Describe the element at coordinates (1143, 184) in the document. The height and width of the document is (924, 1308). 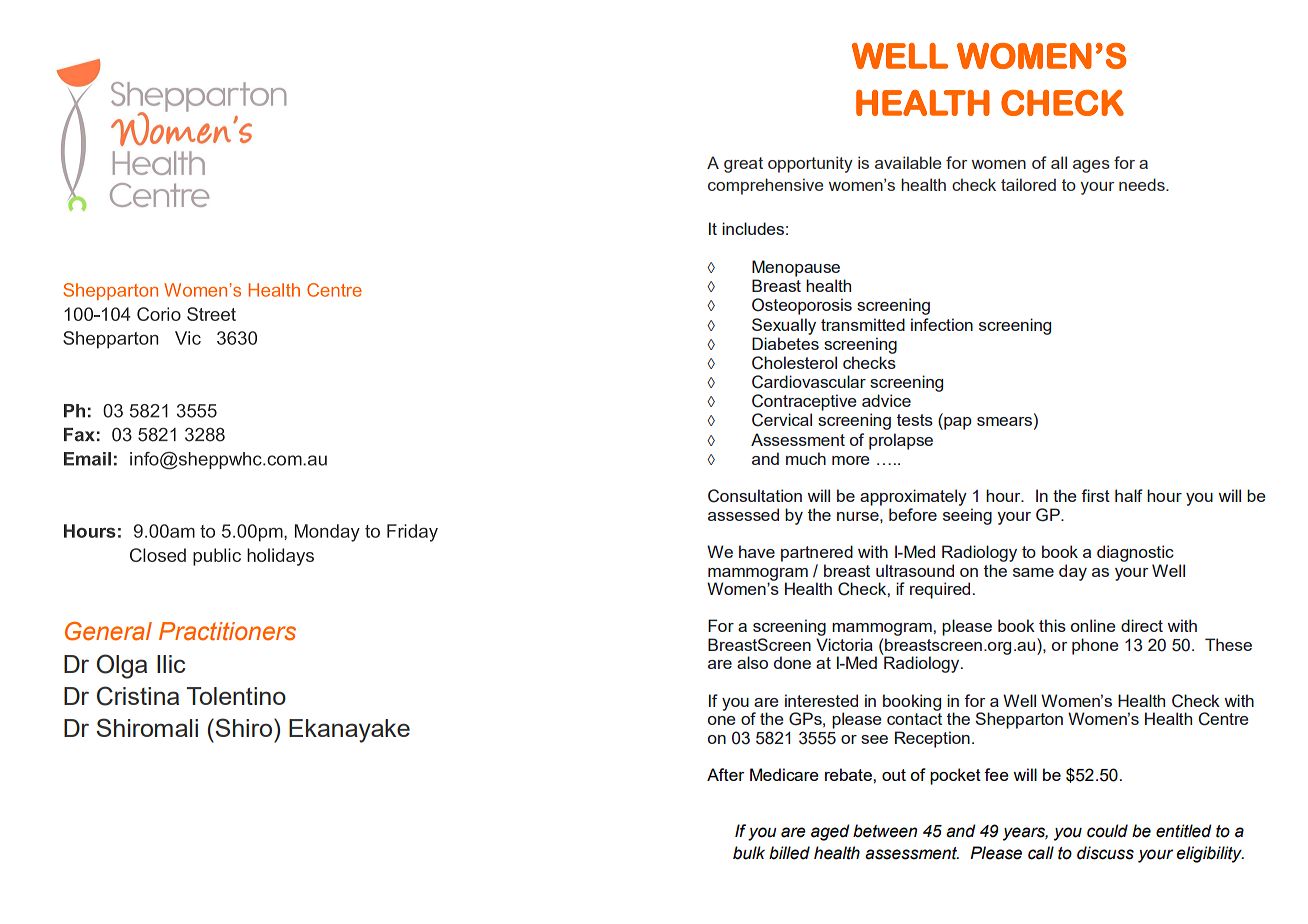
I see `needs` at that location.
